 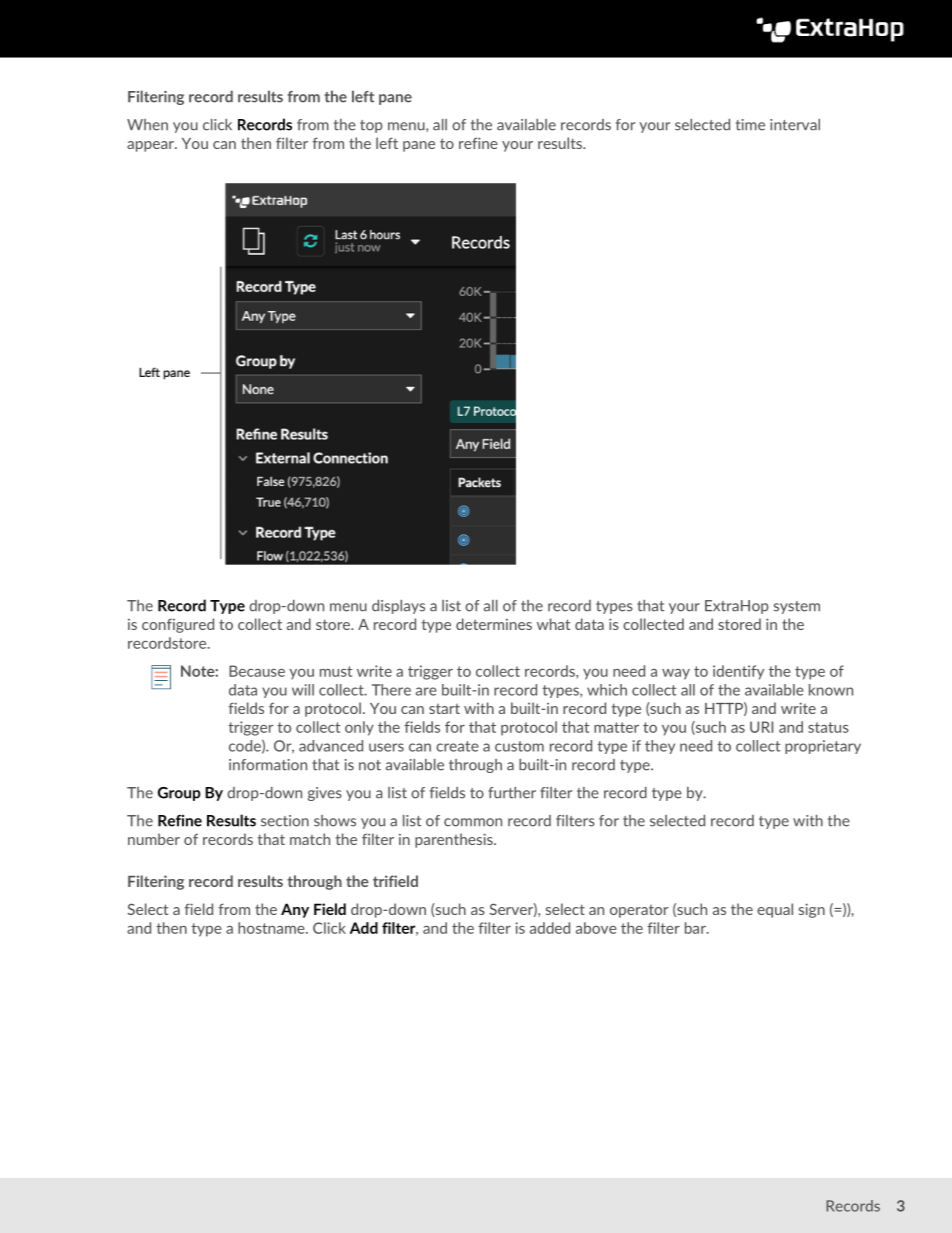 What do you see at coordinates (178, 625) in the page?
I see `configured` at bounding box center [178, 625].
